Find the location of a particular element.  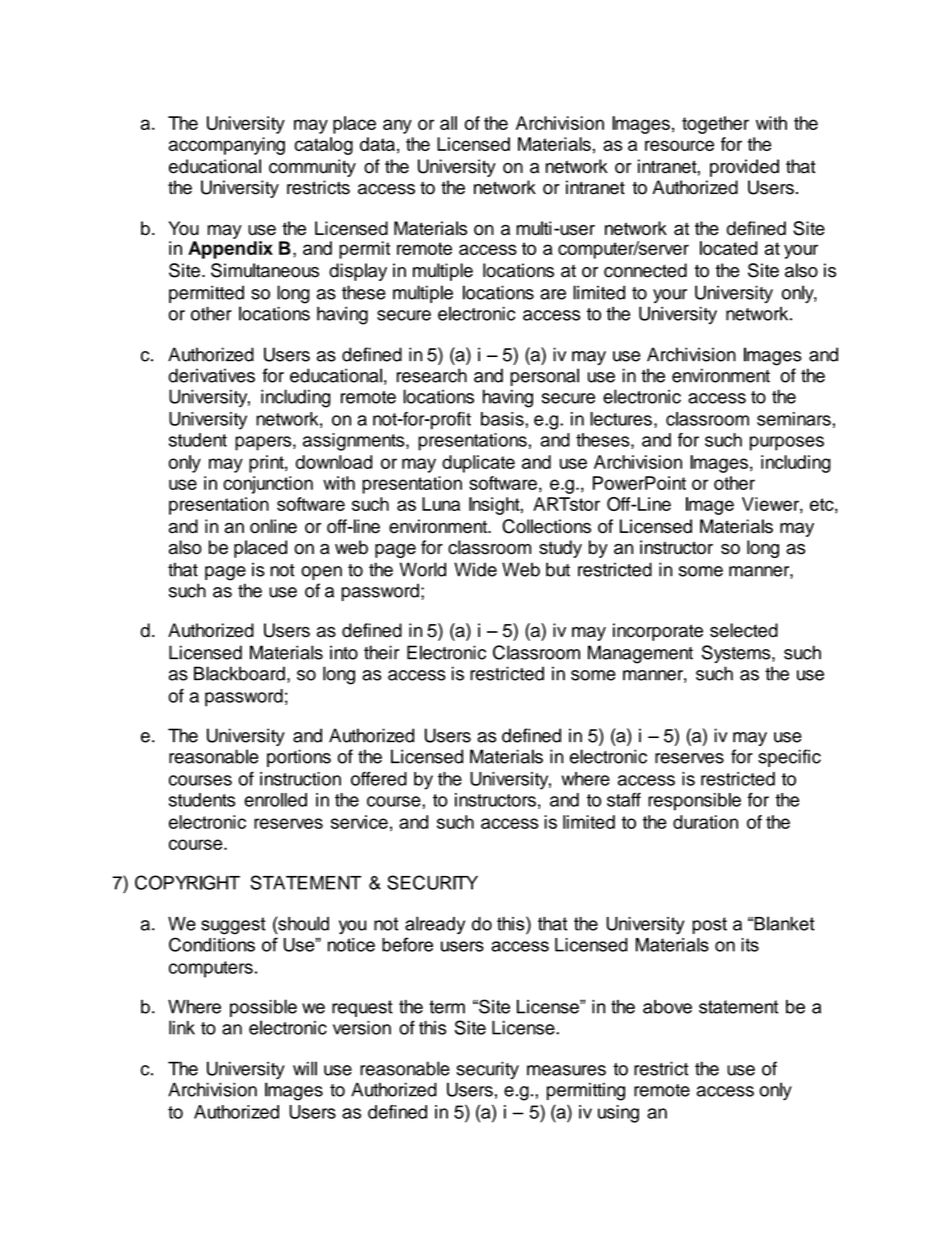

already is located at coordinates (435, 925).
